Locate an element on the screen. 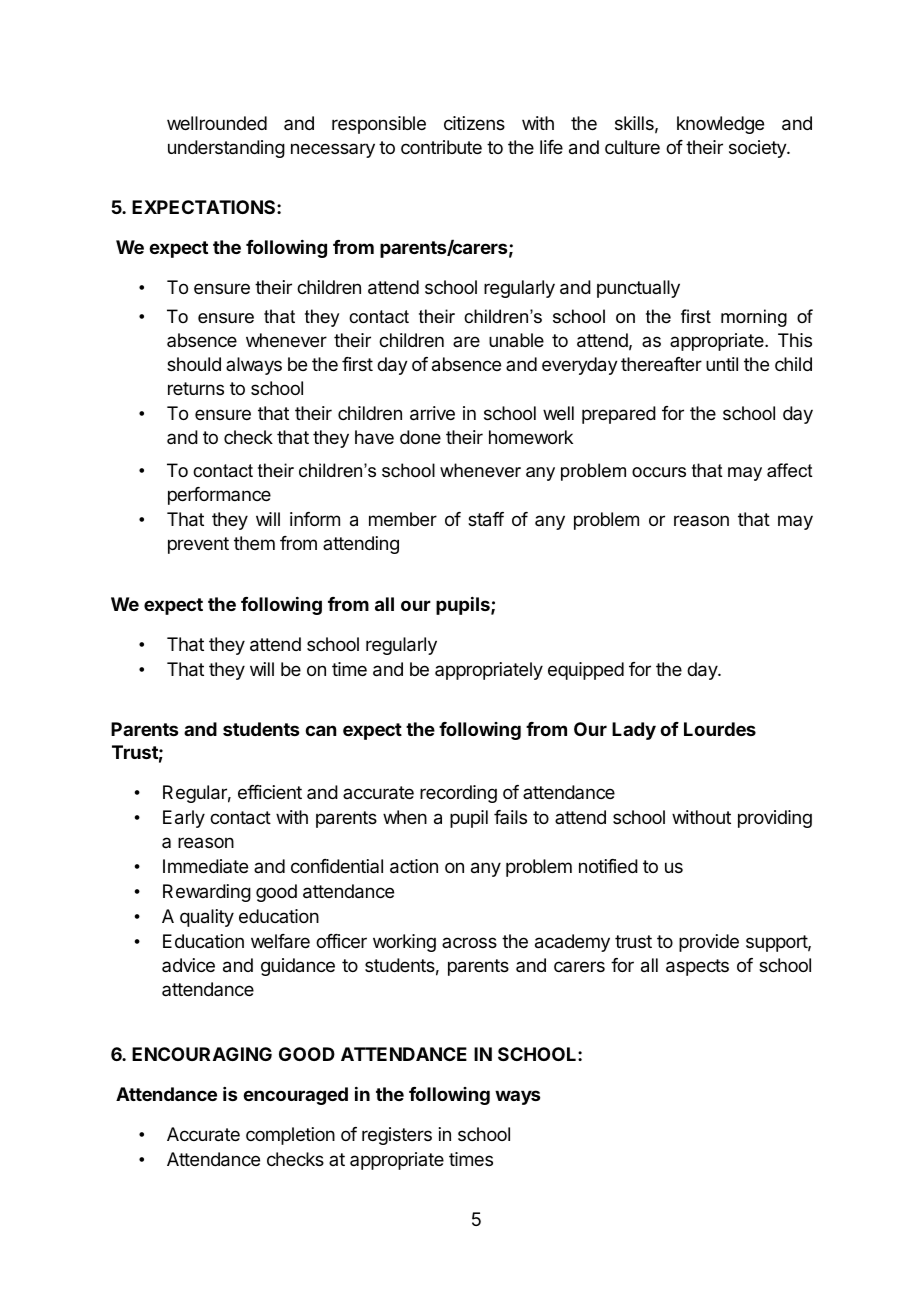 Image resolution: width=924 pixels, height=1308 pixels. returns is located at coordinates (196, 388).
